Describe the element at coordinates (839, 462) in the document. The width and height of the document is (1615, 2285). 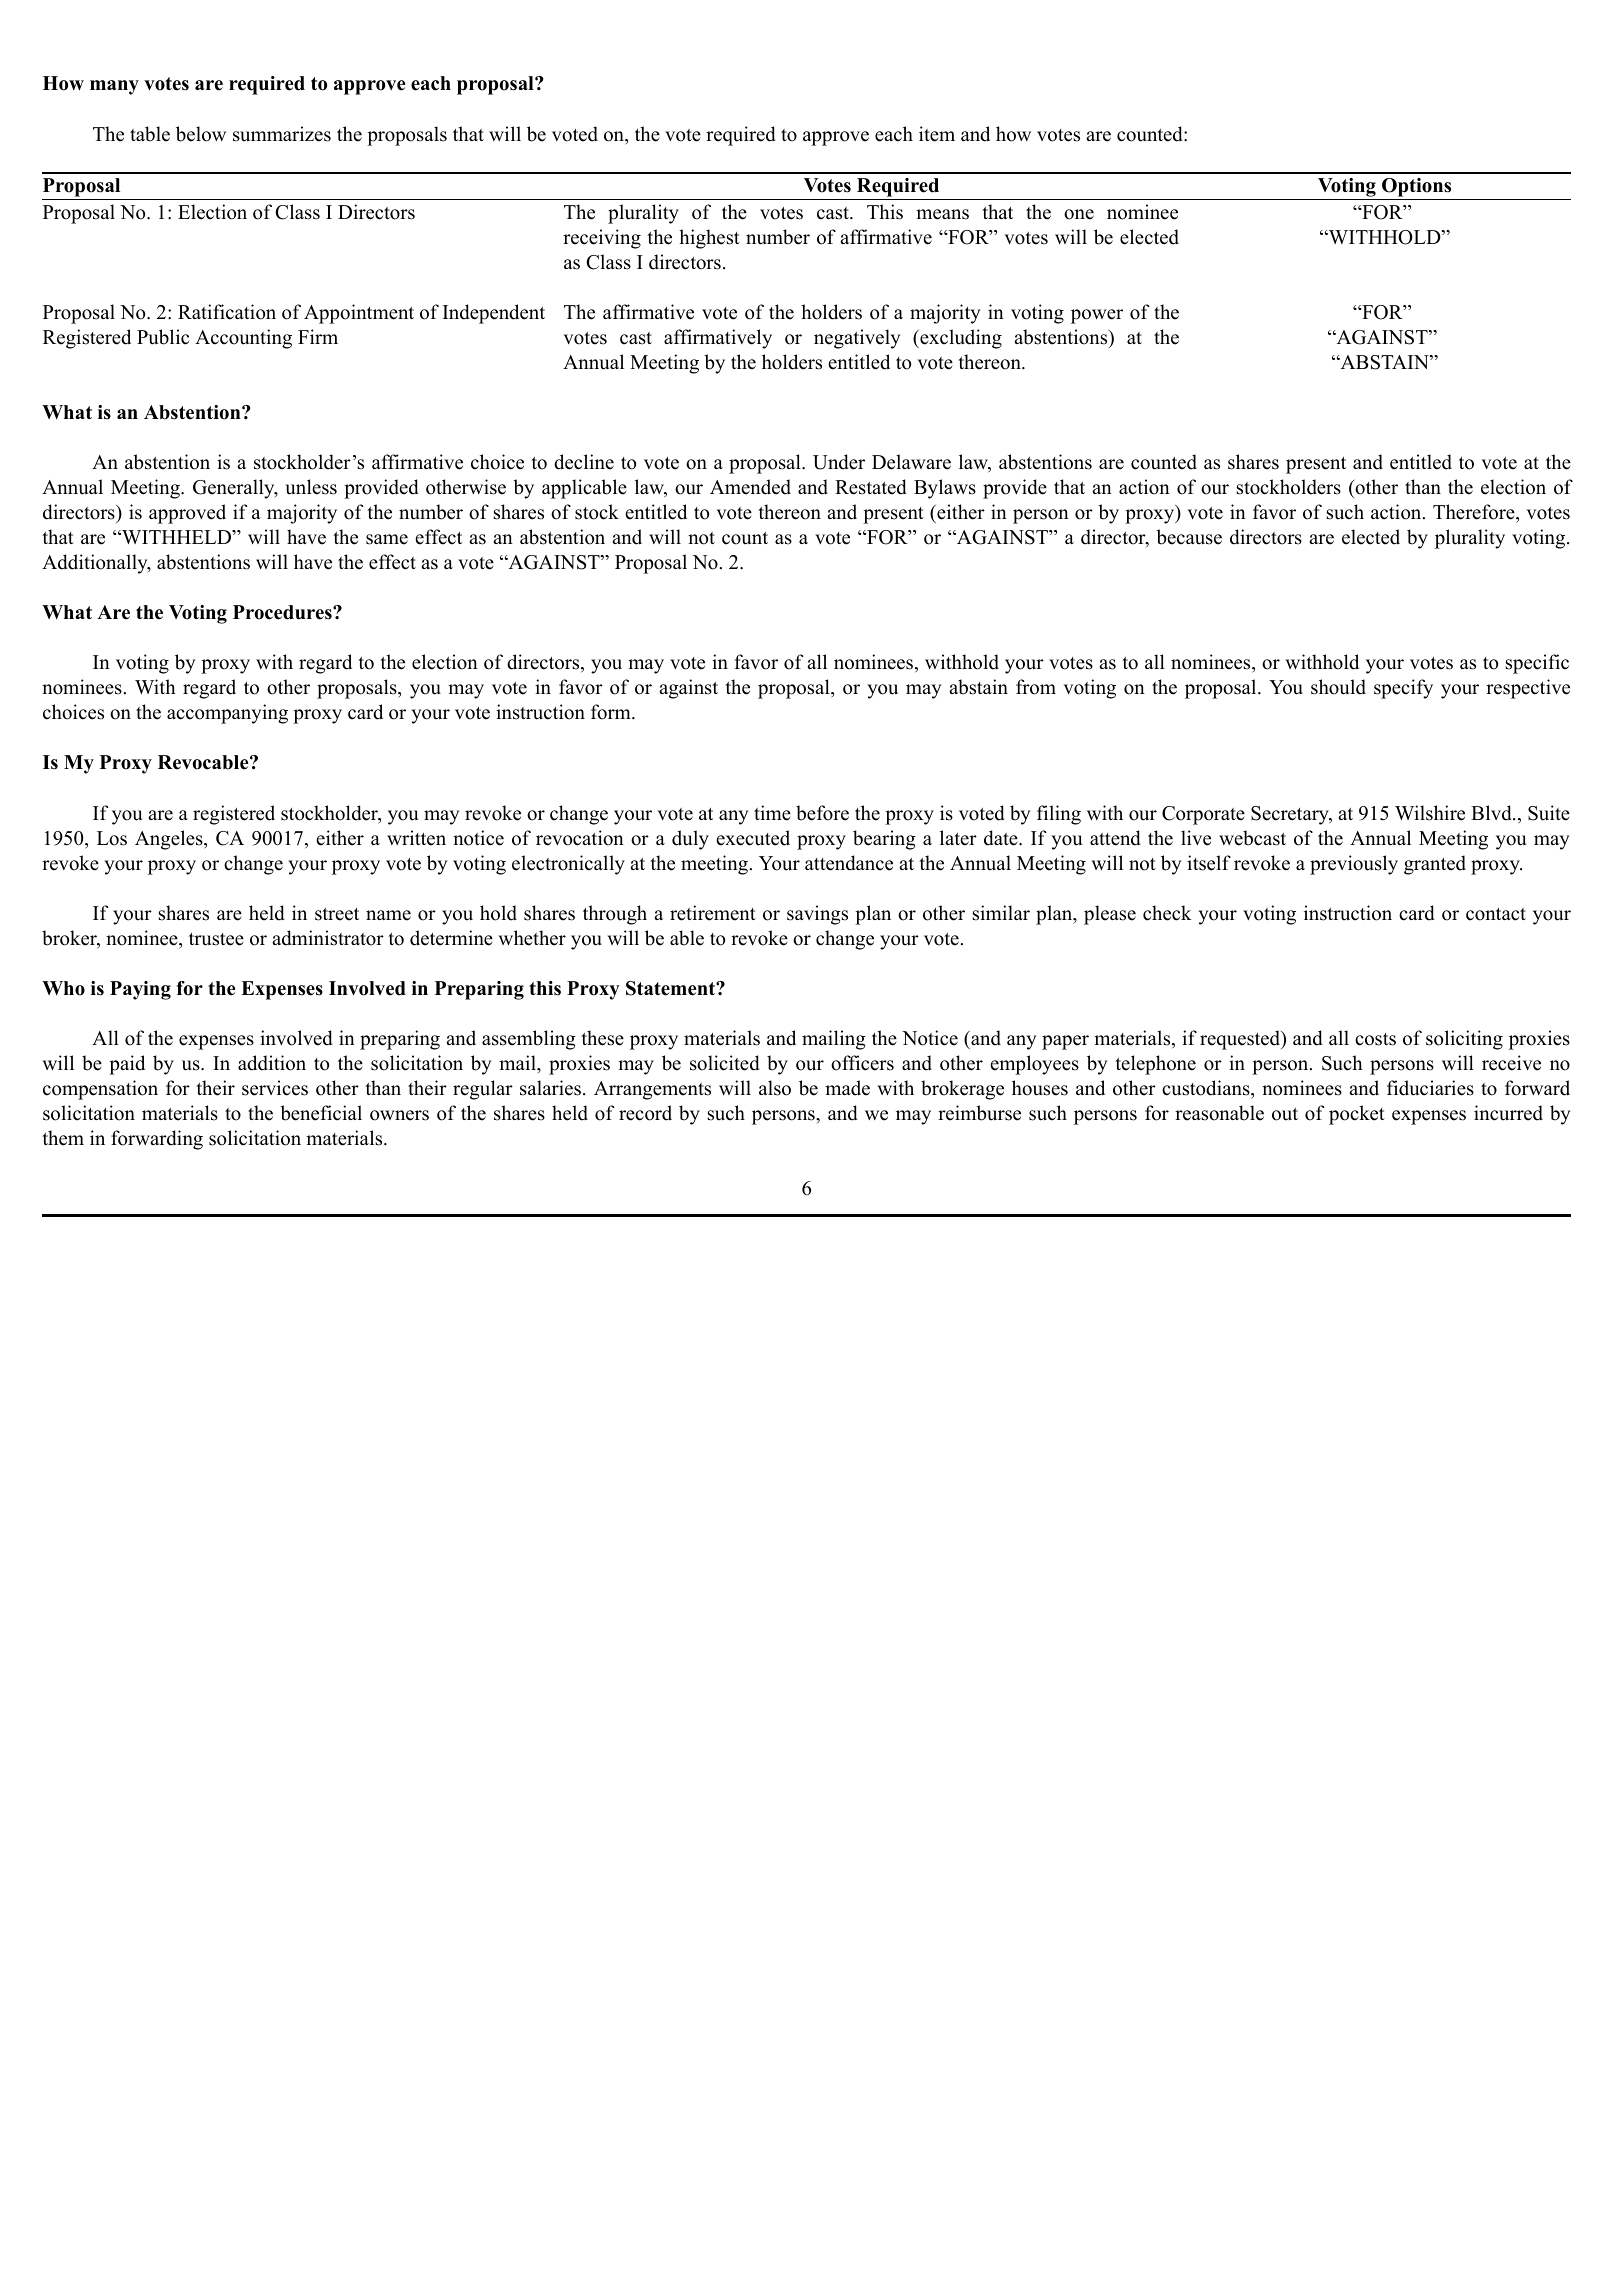
I see `Under` at that location.
